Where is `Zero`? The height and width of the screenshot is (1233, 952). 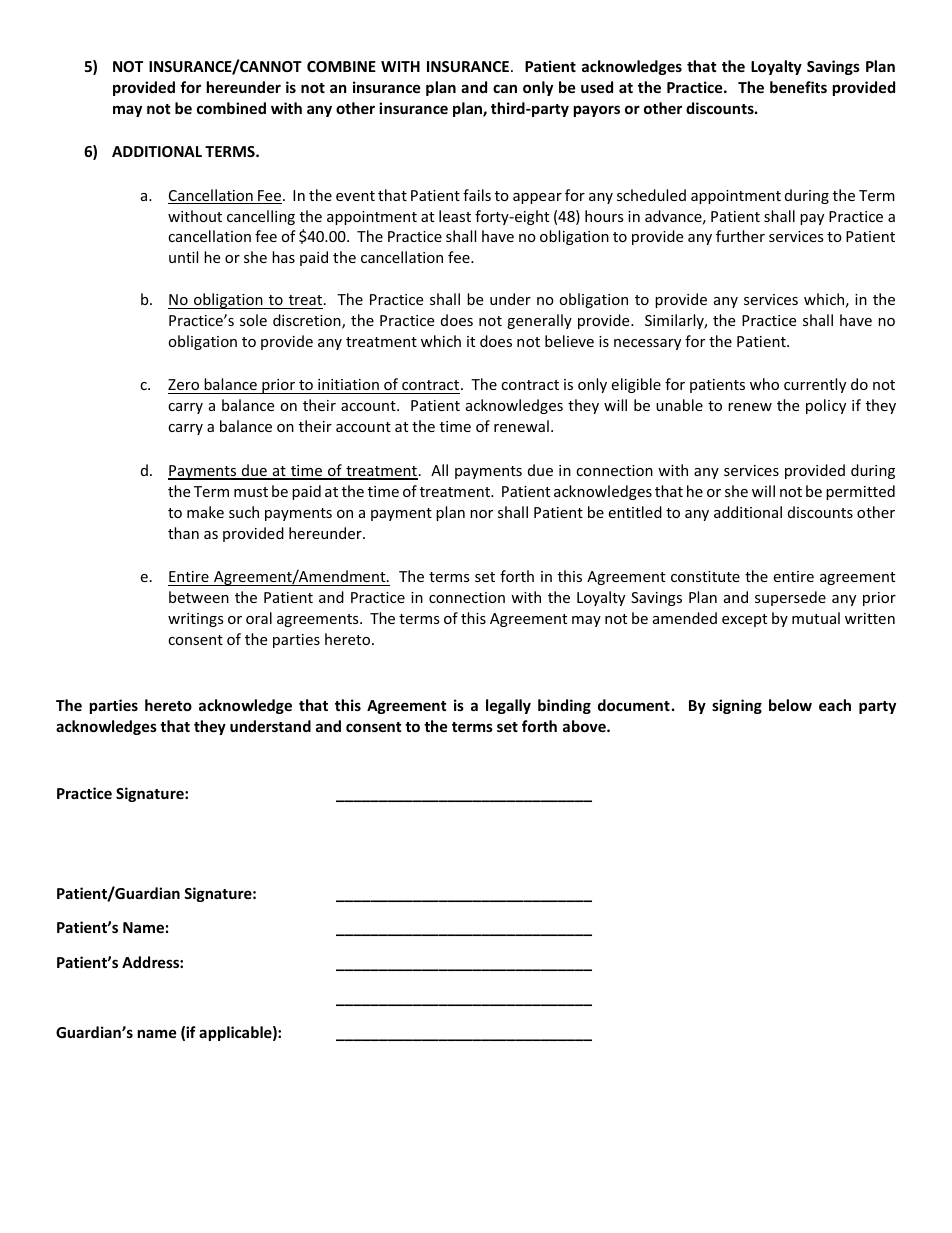 Zero is located at coordinates (185, 386).
